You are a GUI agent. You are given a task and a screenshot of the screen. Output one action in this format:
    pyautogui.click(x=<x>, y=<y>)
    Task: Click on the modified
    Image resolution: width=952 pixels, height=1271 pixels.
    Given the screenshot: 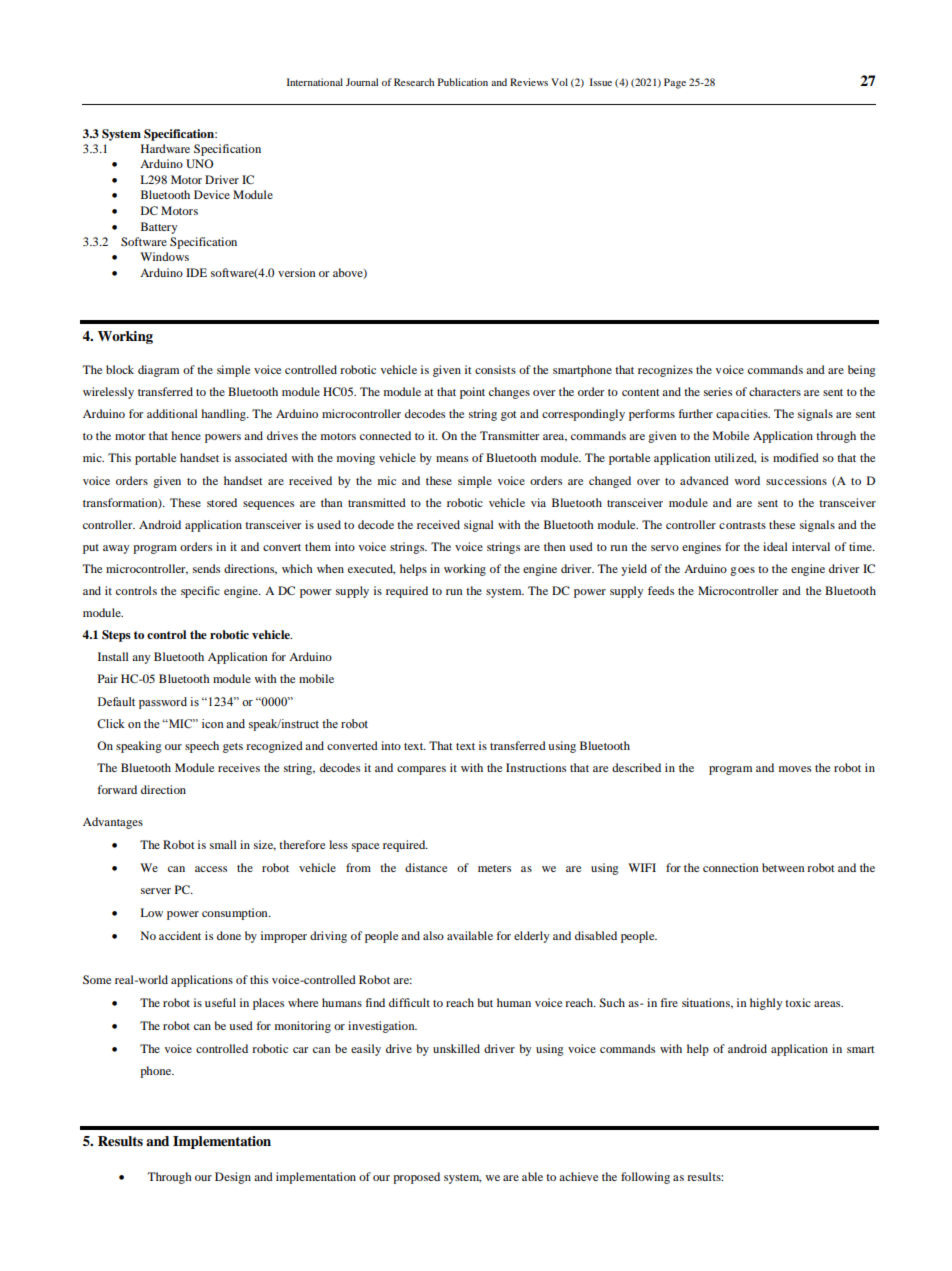 What is the action you would take?
    pyautogui.click(x=796, y=457)
